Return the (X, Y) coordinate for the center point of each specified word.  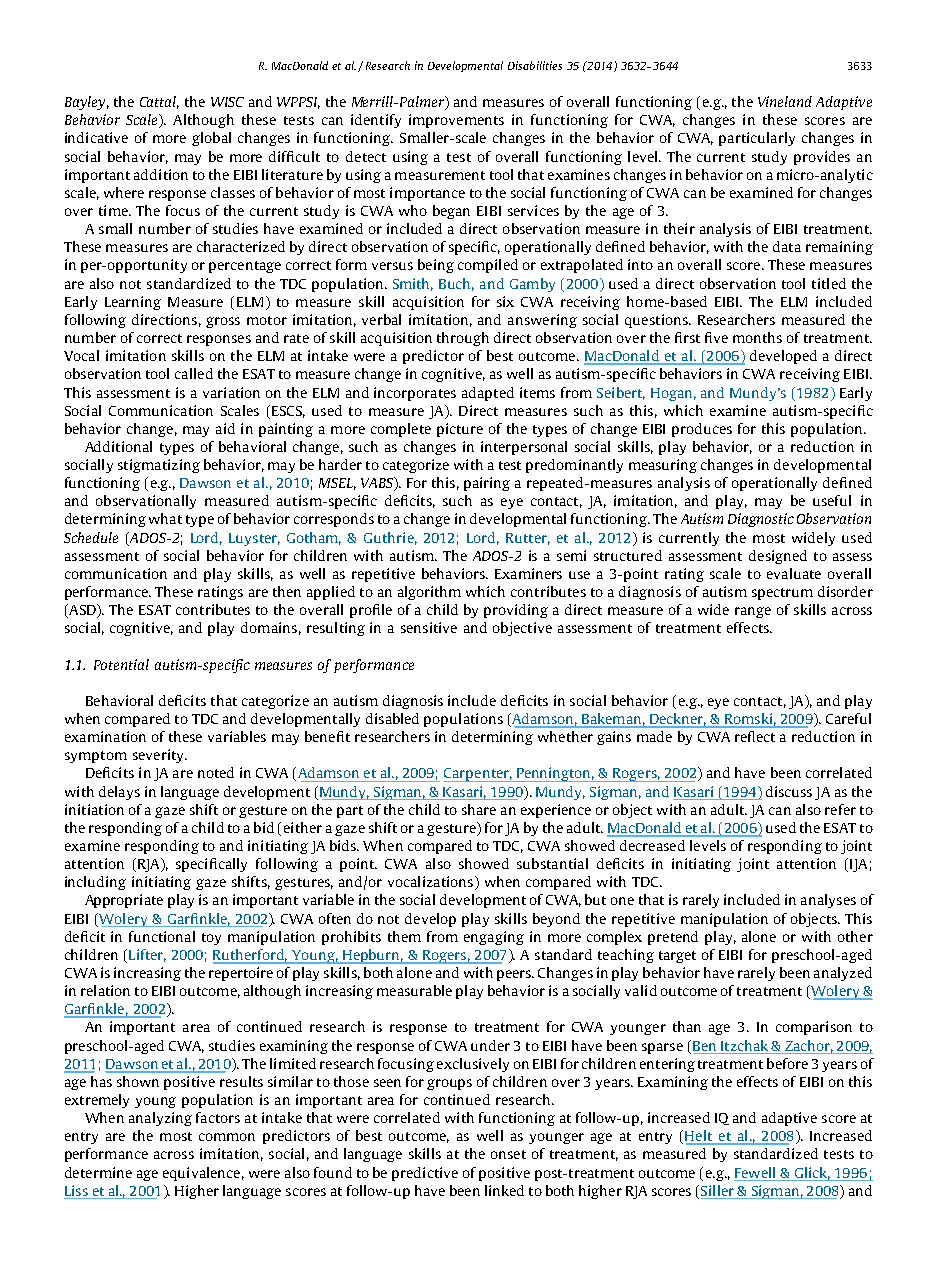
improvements (456, 121)
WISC (227, 102)
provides (822, 158)
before (787, 1063)
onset (508, 1154)
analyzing (160, 1119)
